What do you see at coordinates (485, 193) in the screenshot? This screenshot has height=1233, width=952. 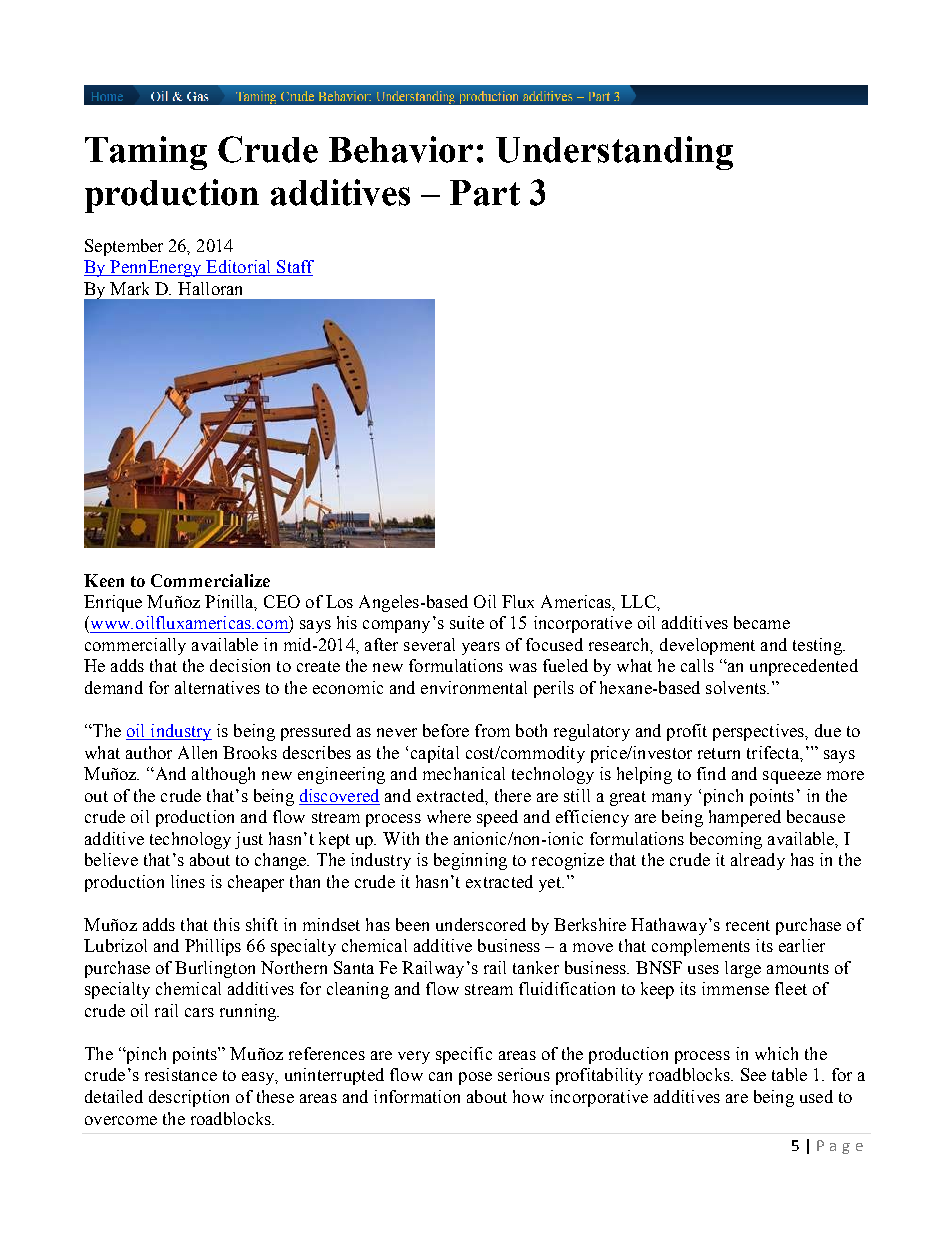 I see `Part` at bounding box center [485, 193].
